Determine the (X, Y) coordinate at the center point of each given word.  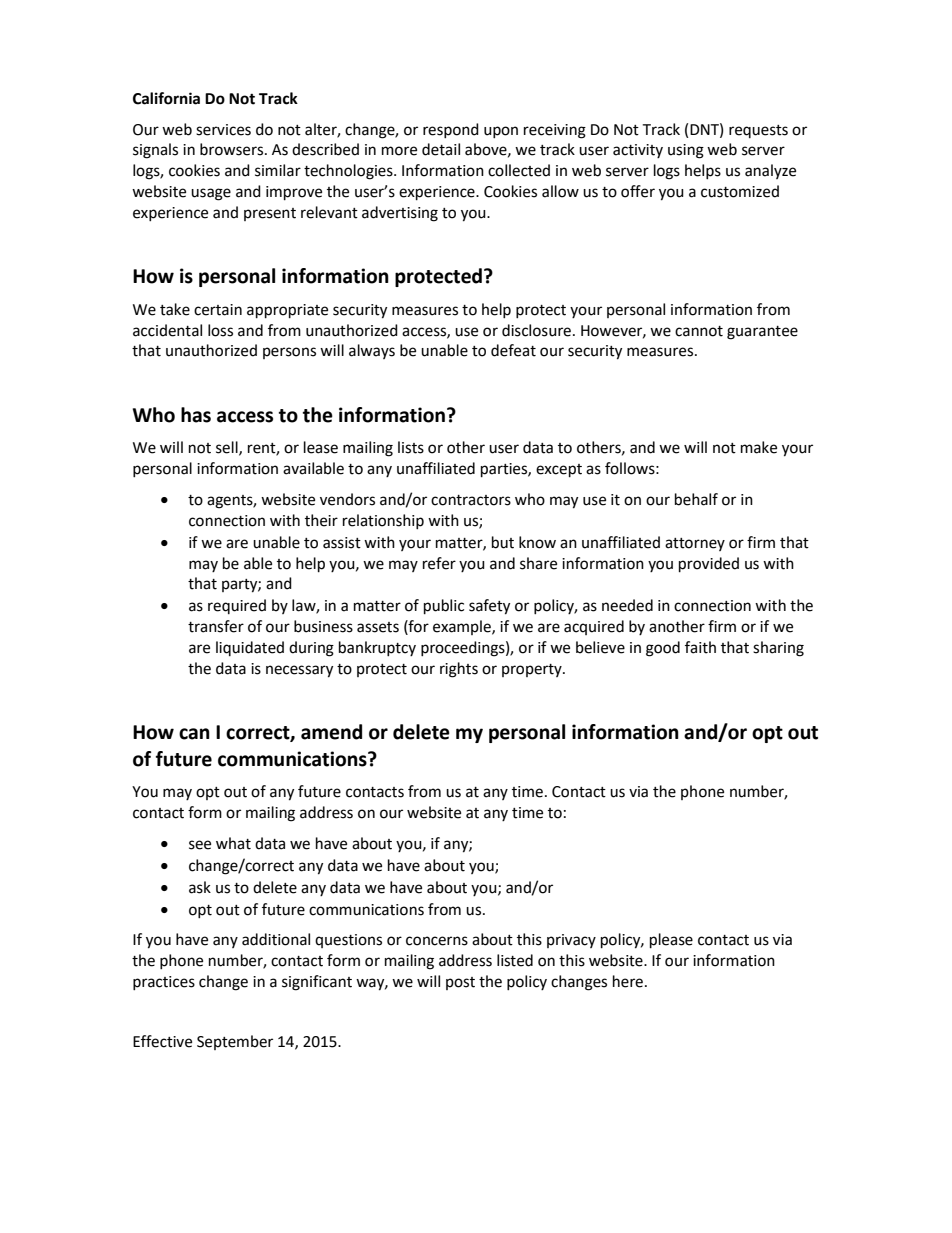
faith (700, 647)
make (759, 447)
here (629, 981)
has (196, 415)
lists (411, 447)
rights (459, 670)
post (460, 983)
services (223, 130)
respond (451, 130)
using (686, 151)
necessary (299, 671)
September (235, 1042)
